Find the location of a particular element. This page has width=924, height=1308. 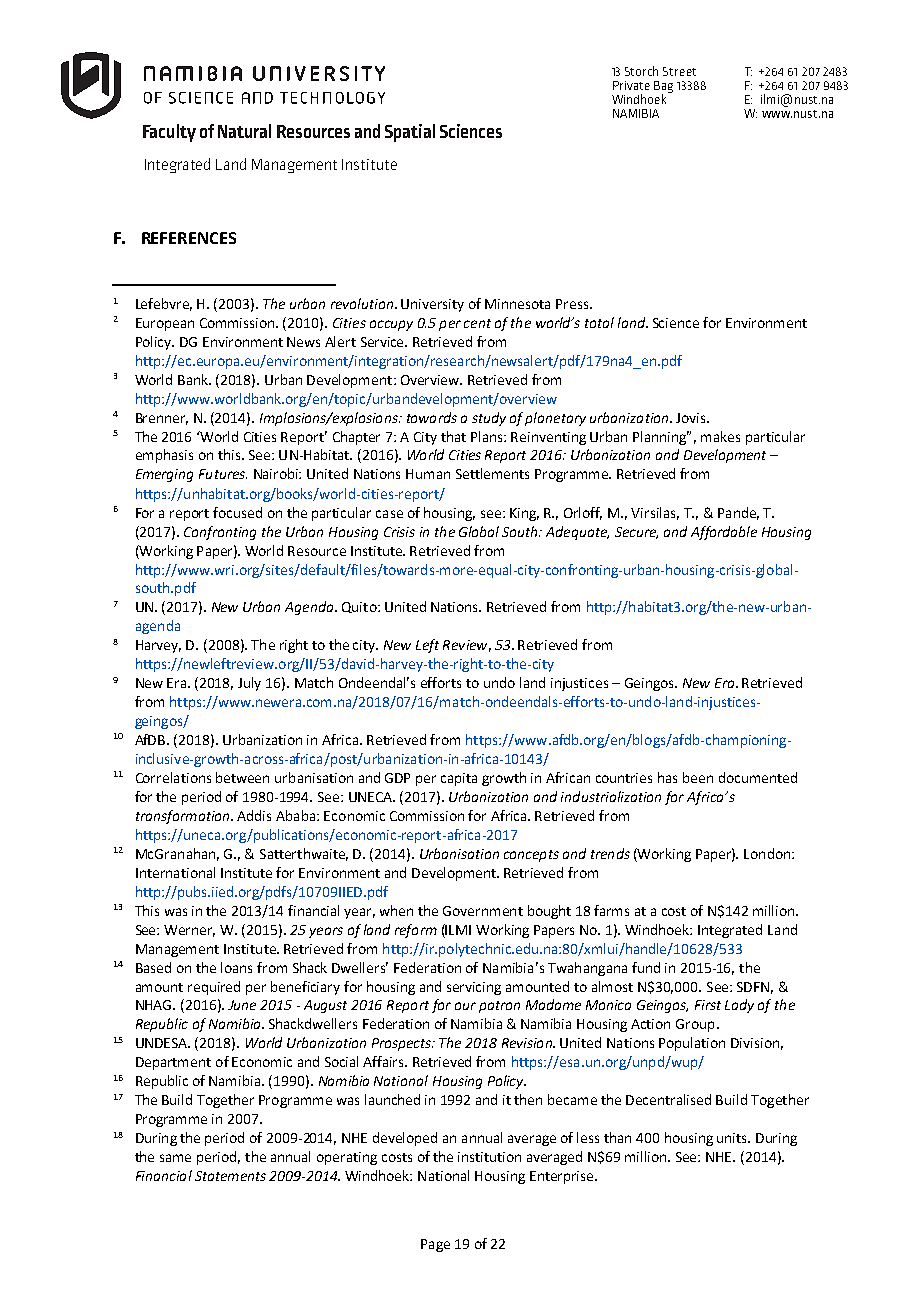

Statements is located at coordinates (230, 1176).
